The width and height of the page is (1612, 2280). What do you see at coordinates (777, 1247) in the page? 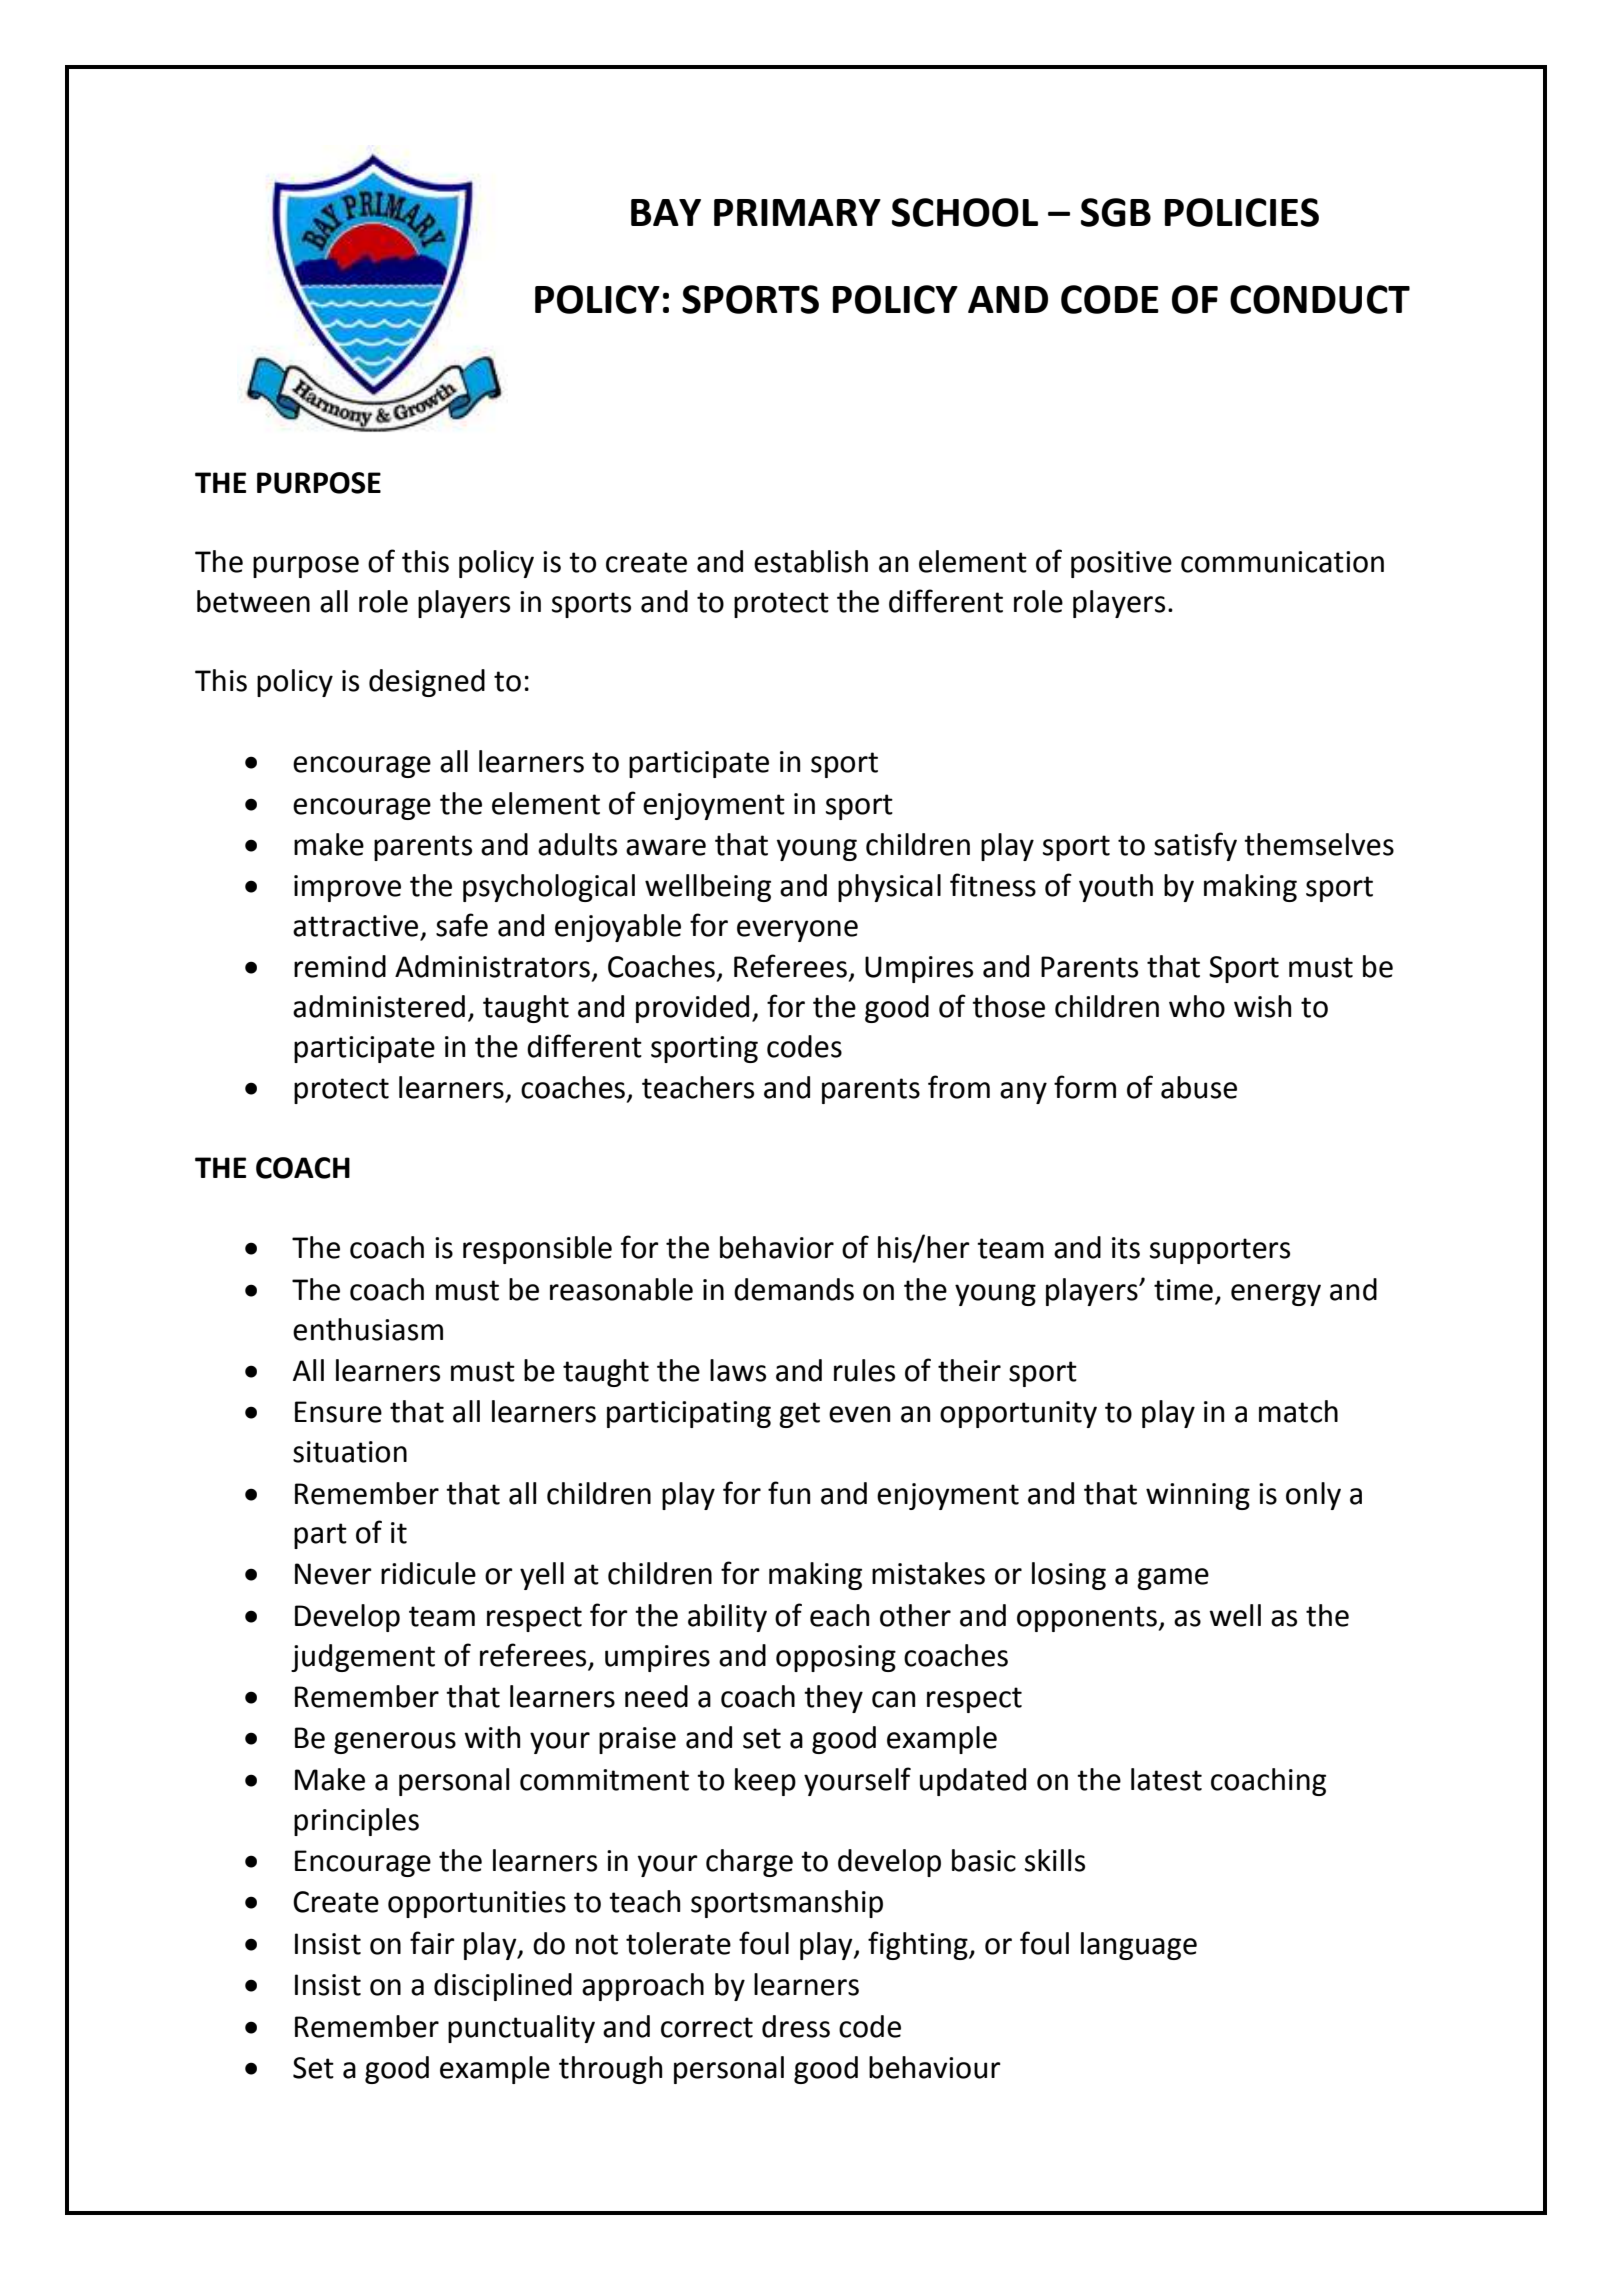
I see `behavior` at bounding box center [777, 1247].
